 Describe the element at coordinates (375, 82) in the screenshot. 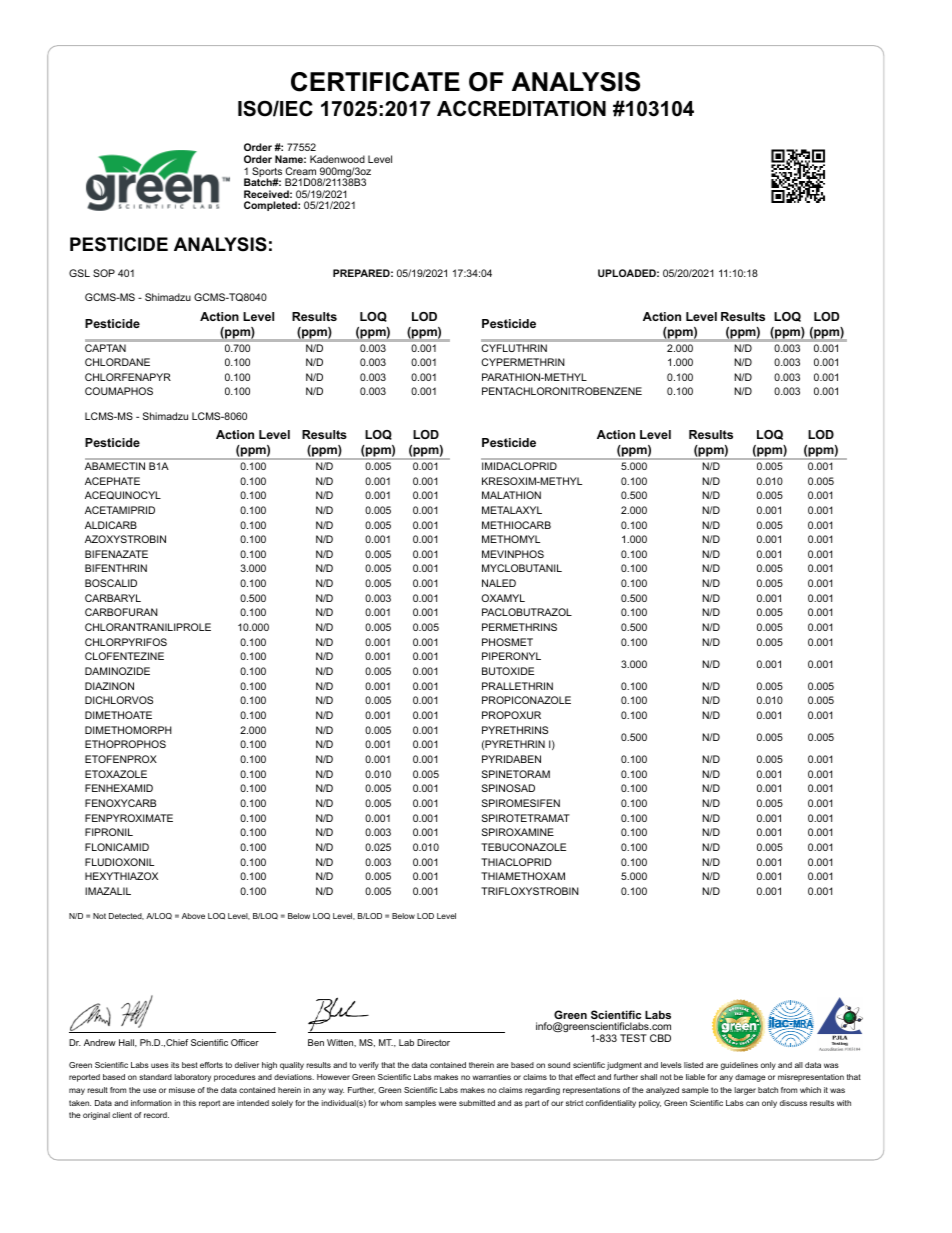

I see `CERTIFICATE` at that location.
